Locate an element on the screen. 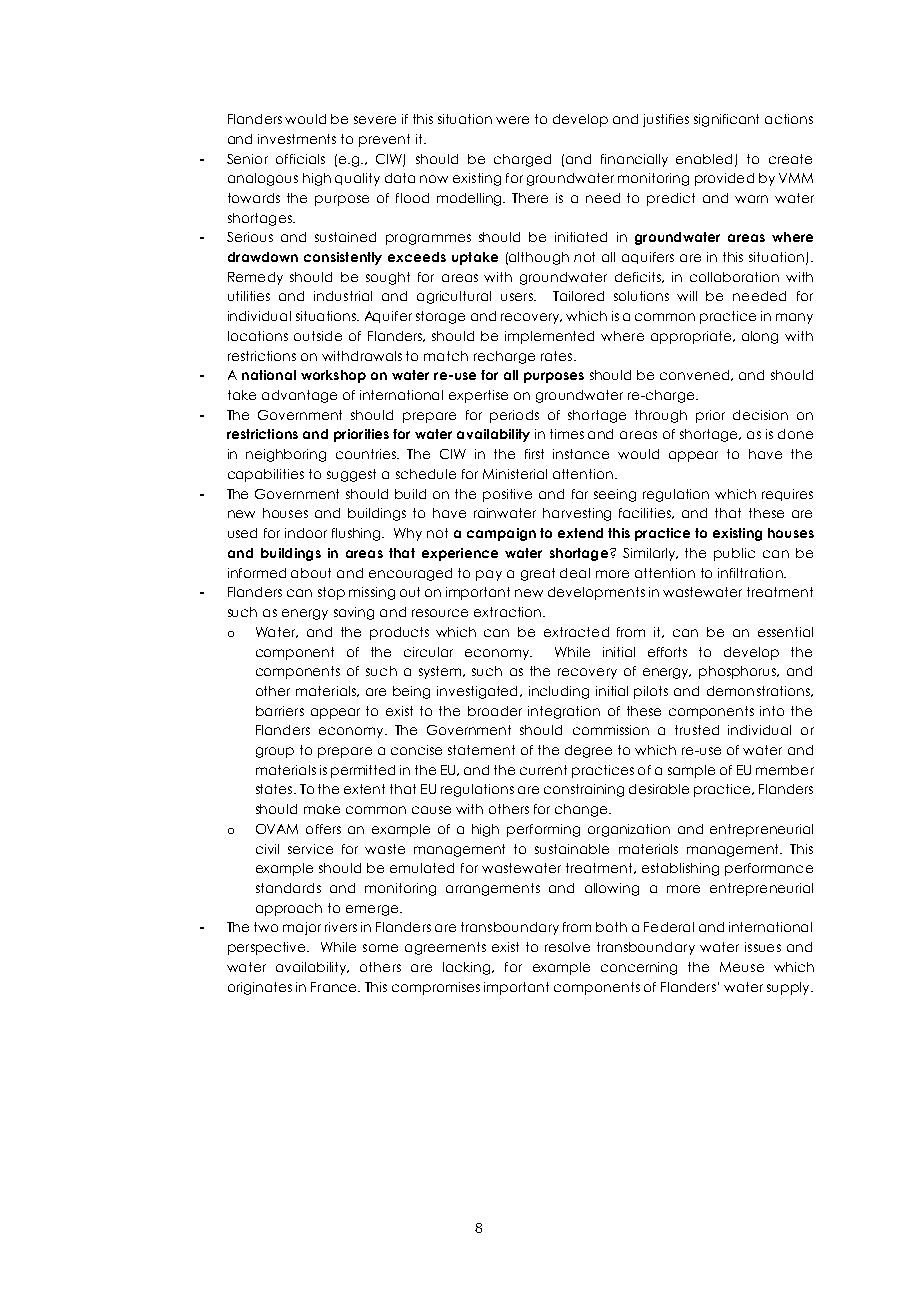  barriers is located at coordinates (280, 711).
